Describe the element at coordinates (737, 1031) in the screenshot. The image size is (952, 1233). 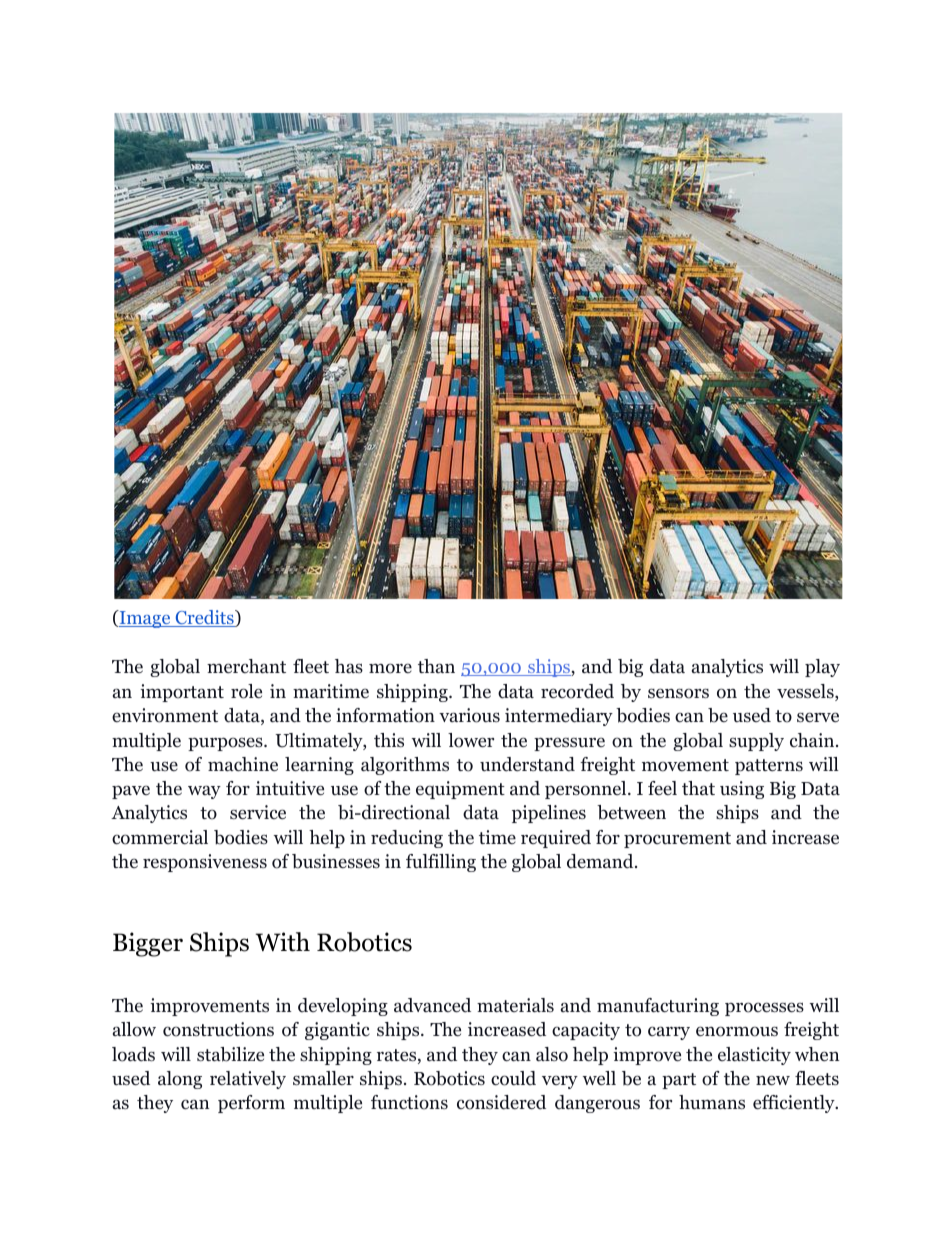
I see `enormous` at that location.
